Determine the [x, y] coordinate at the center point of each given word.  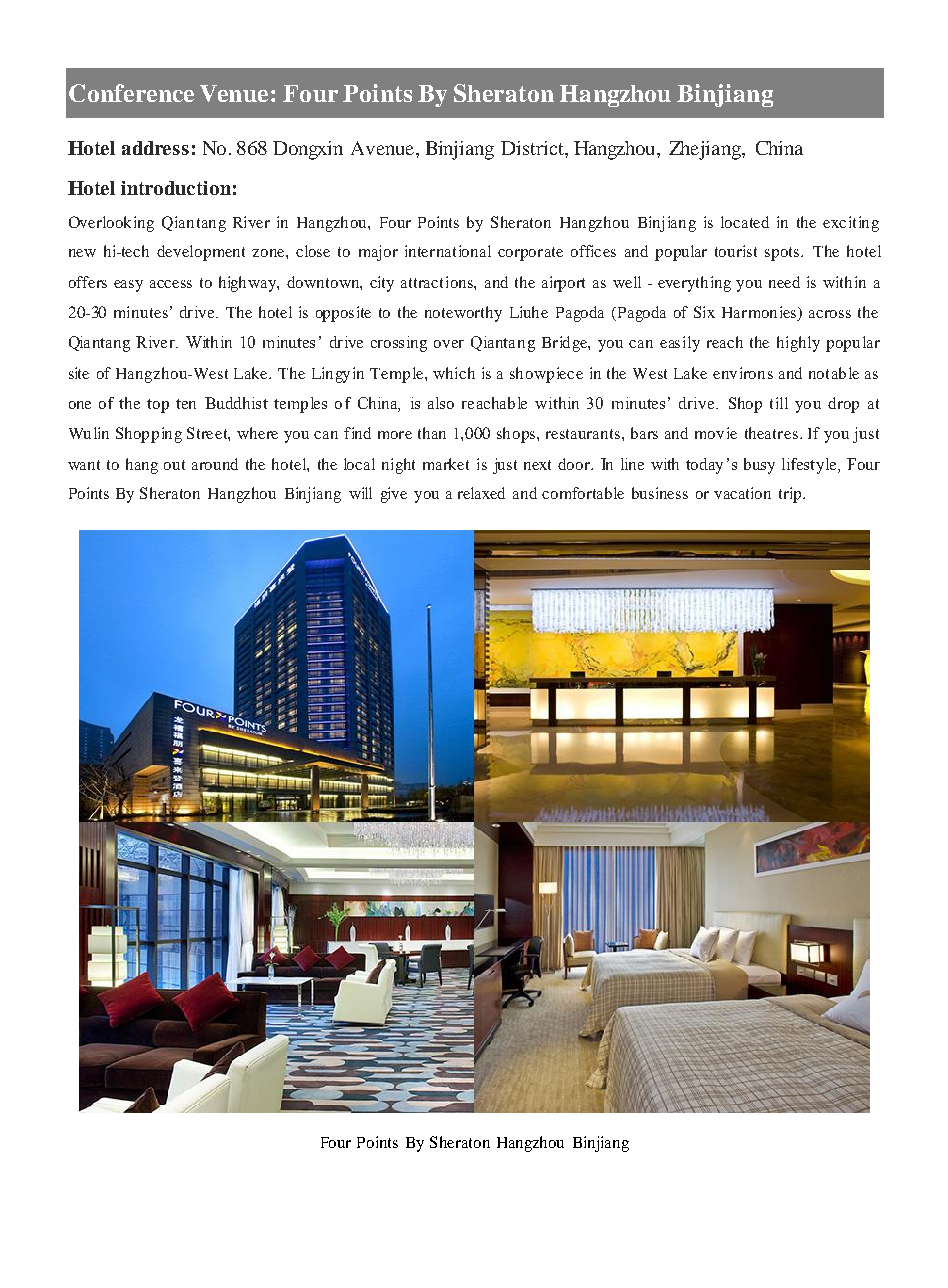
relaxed [481, 493]
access [171, 284]
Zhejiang [706, 150]
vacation [742, 493]
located [745, 222]
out [174, 465]
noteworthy [463, 314]
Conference [131, 93]
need [784, 282]
